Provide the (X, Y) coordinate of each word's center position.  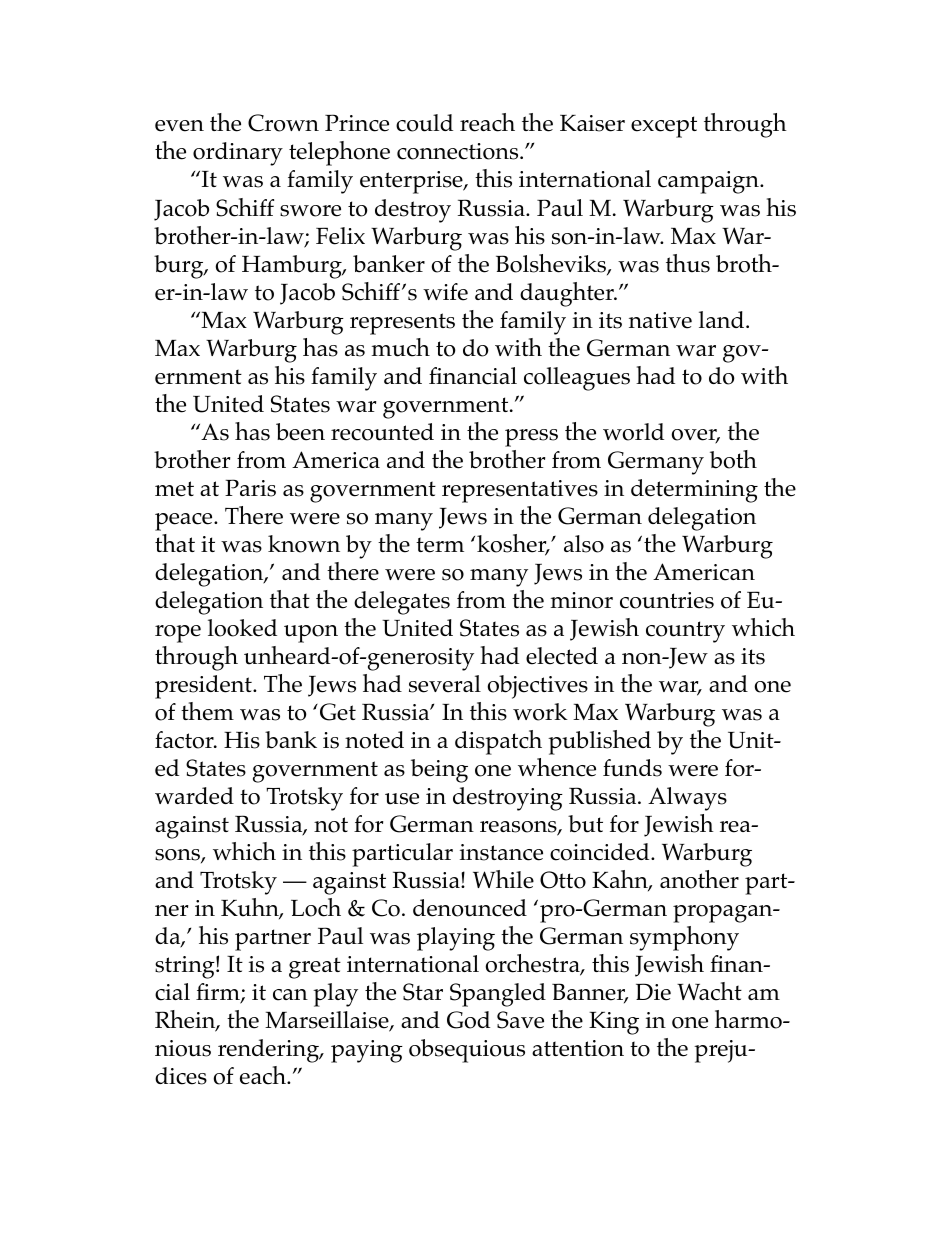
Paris (250, 488)
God (468, 1020)
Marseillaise (328, 1021)
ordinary (238, 154)
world (633, 432)
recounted (382, 432)
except (664, 127)
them (207, 711)
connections (459, 151)
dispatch (498, 742)
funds (632, 768)
